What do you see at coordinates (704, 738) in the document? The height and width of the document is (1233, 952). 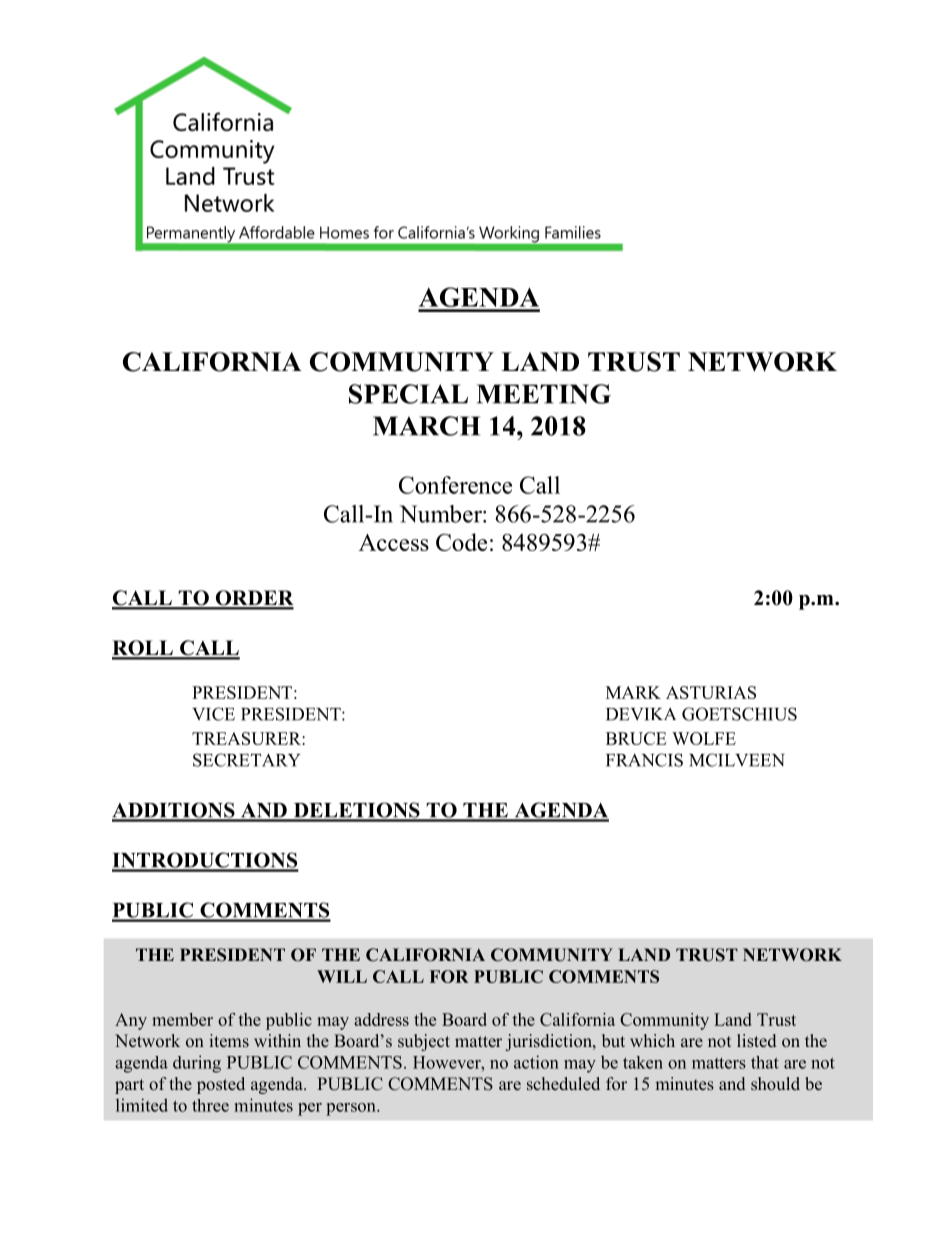 I see `WOLFE` at bounding box center [704, 738].
